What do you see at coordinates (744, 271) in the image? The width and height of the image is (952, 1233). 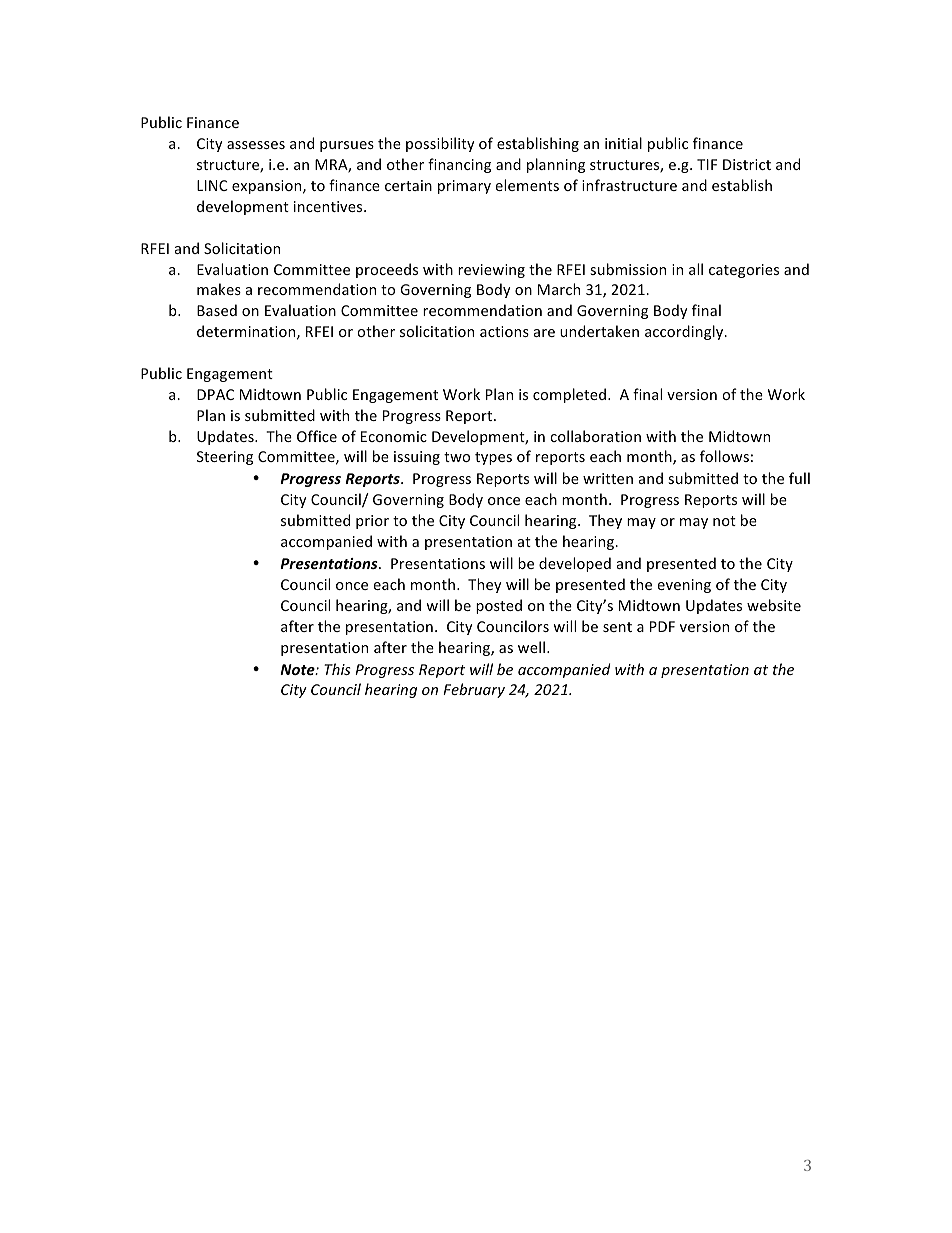 I see `categories` at bounding box center [744, 271].
